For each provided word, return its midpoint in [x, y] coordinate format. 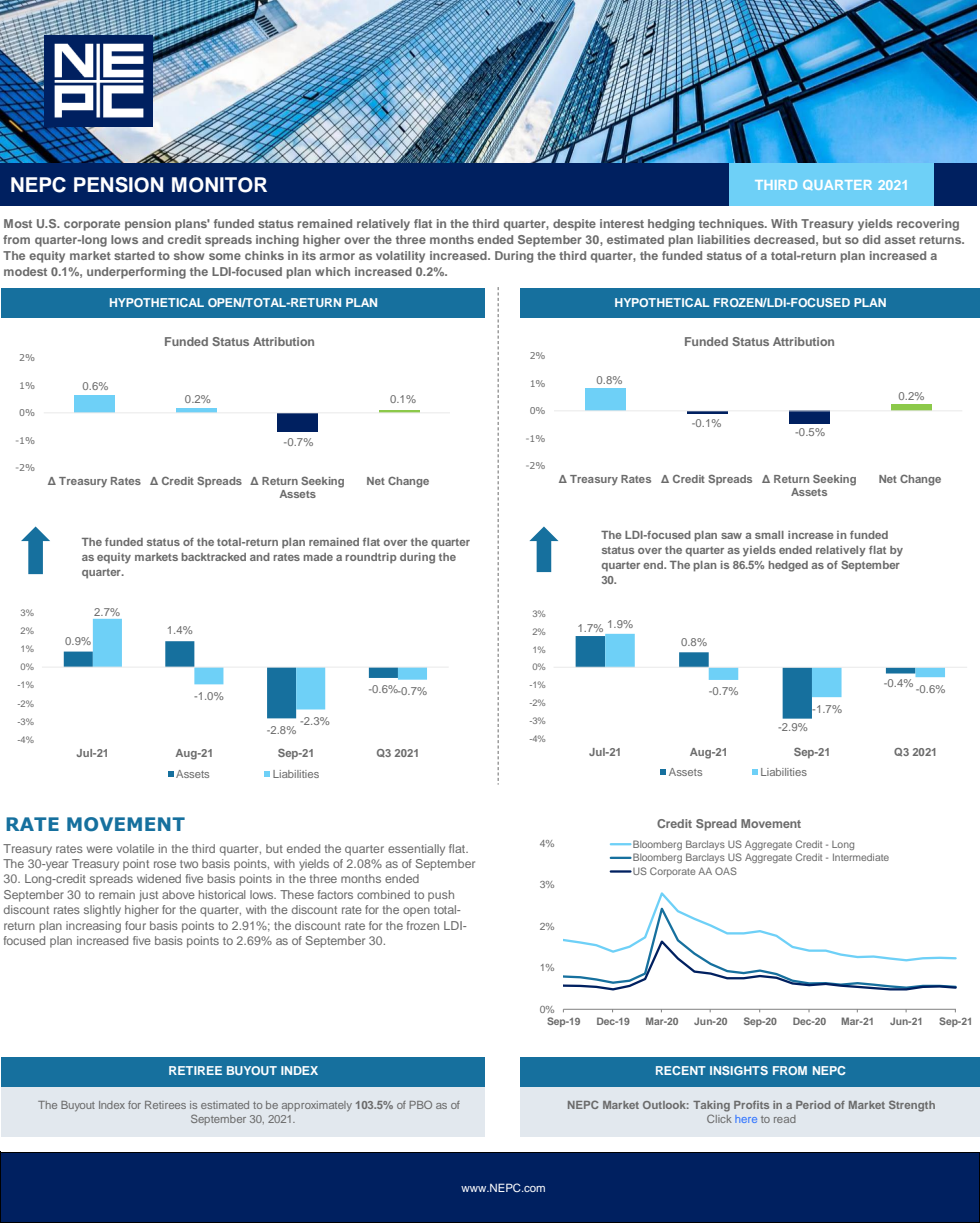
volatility [400, 257]
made [318, 557]
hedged [788, 566]
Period [813, 1105]
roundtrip [371, 558]
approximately [317, 1106]
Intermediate [861, 857]
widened [159, 878]
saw [731, 536]
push [441, 896]
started [134, 255]
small [769, 535]
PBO [420, 1104]
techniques [732, 225]
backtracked [213, 557]
